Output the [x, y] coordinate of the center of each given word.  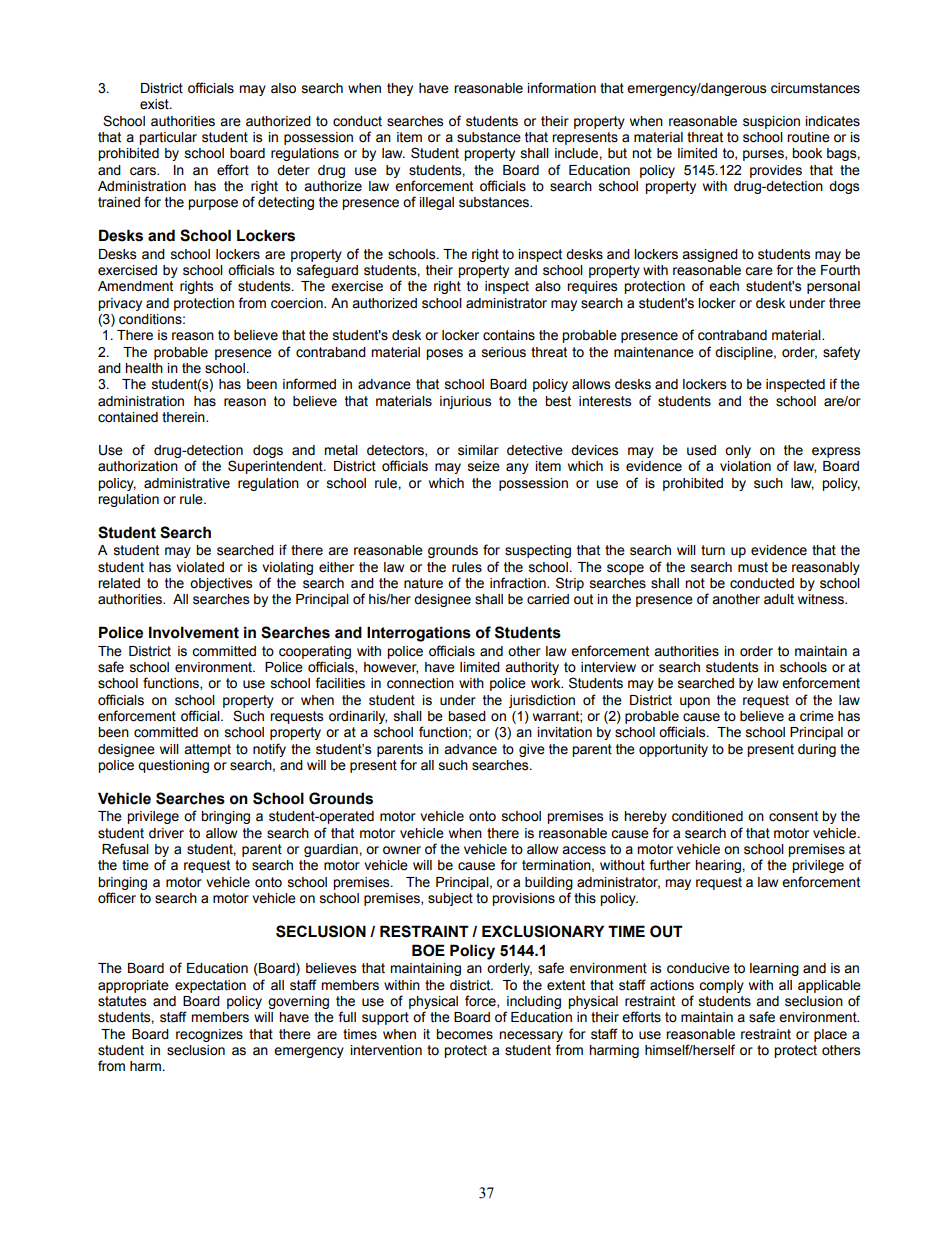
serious [504, 352]
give [532, 750]
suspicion [771, 122]
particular [168, 138]
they [400, 89]
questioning [173, 766]
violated [200, 567]
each [724, 286]
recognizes [209, 1035]
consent [793, 816]
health [144, 368]
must [753, 567]
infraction [519, 583]
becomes [464, 1034]
